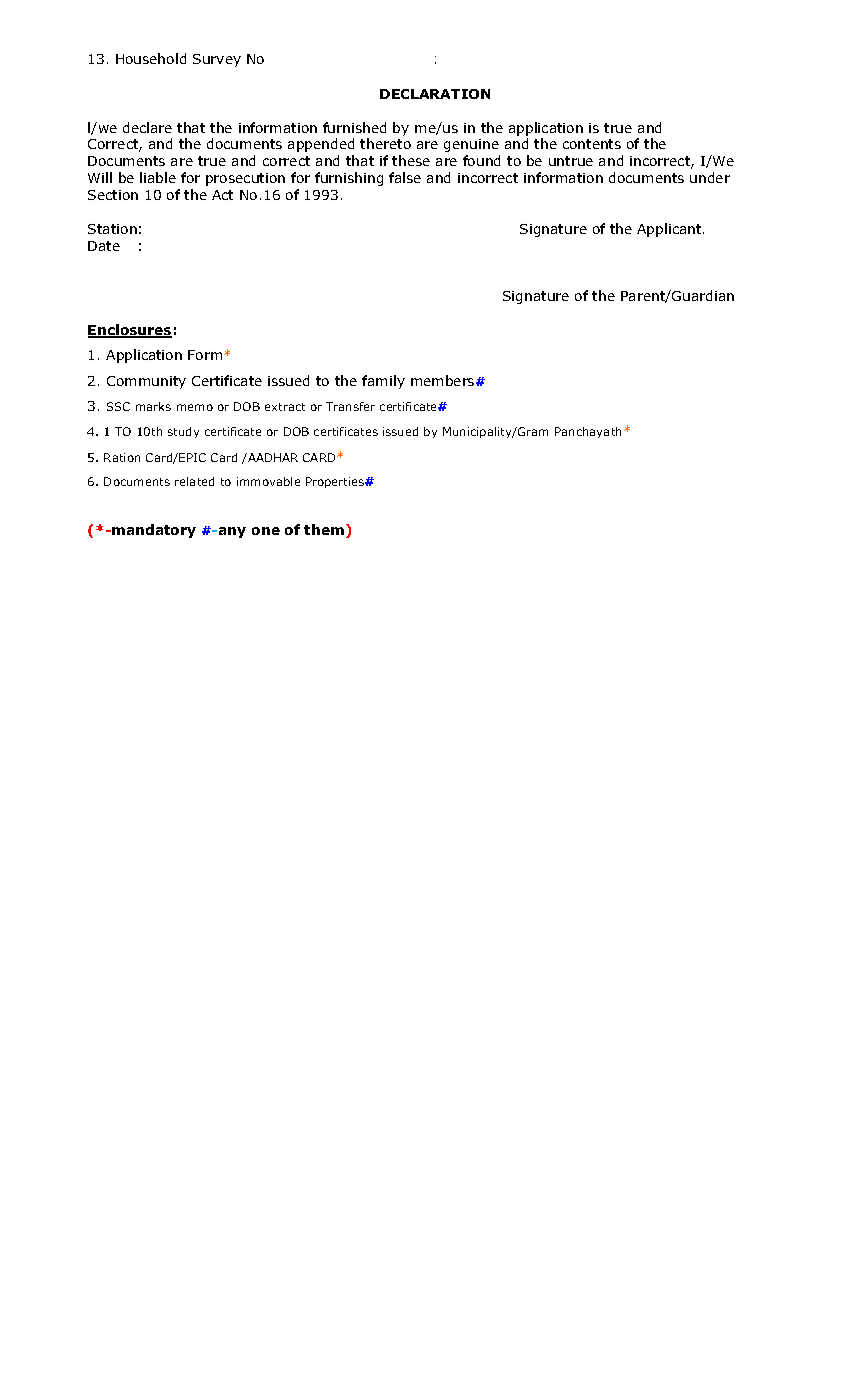 The image size is (849, 1400). I want to click on mandatory, so click(154, 531).
